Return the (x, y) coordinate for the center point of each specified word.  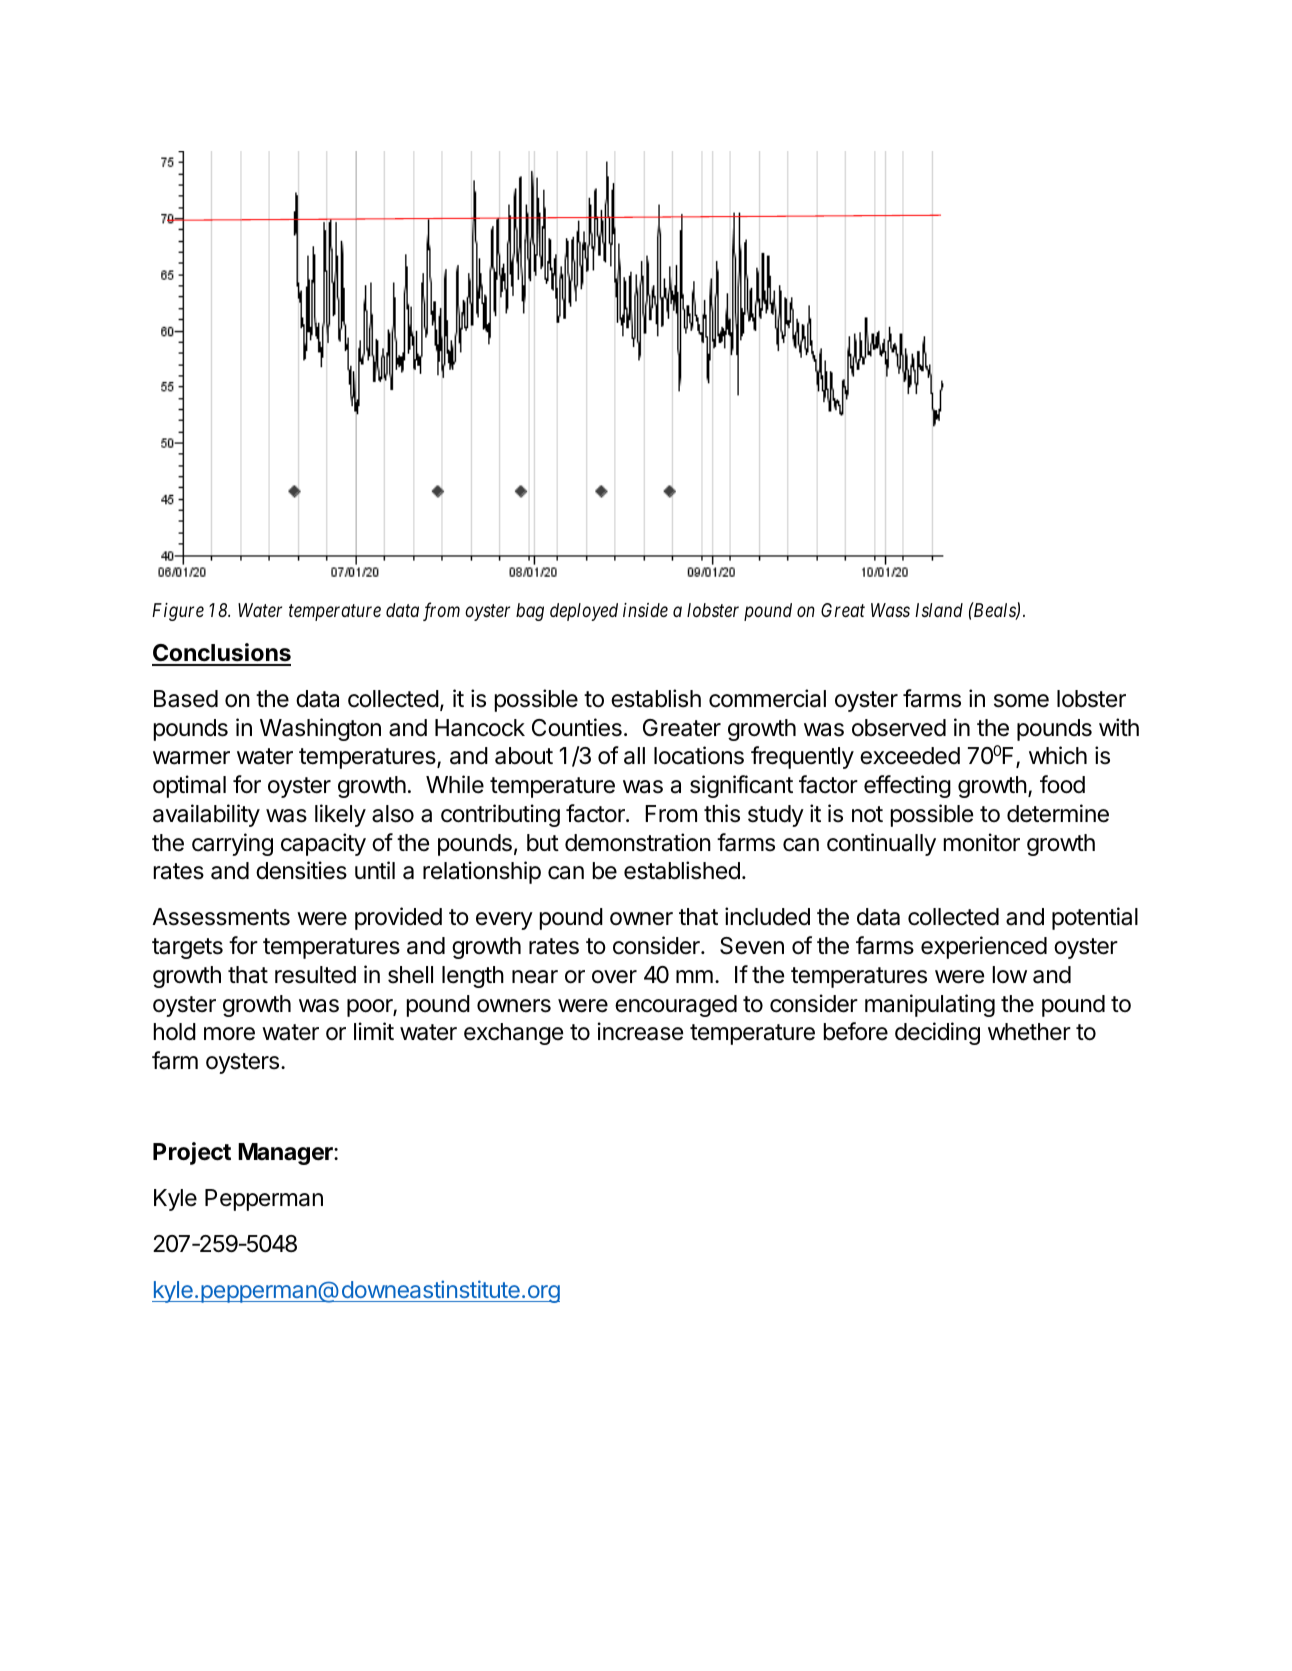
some (1021, 701)
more (229, 1034)
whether (1029, 1032)
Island (939, 610)
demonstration (638, 842)
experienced (984, 947)
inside (645, 610)
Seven (752, 946)
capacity (323, 844)
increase (640, 1031)
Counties (577, 727)
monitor (982, 842)
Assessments (221, 917)
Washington (320, 729)
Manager (286, 1154)
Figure (178, 612)
